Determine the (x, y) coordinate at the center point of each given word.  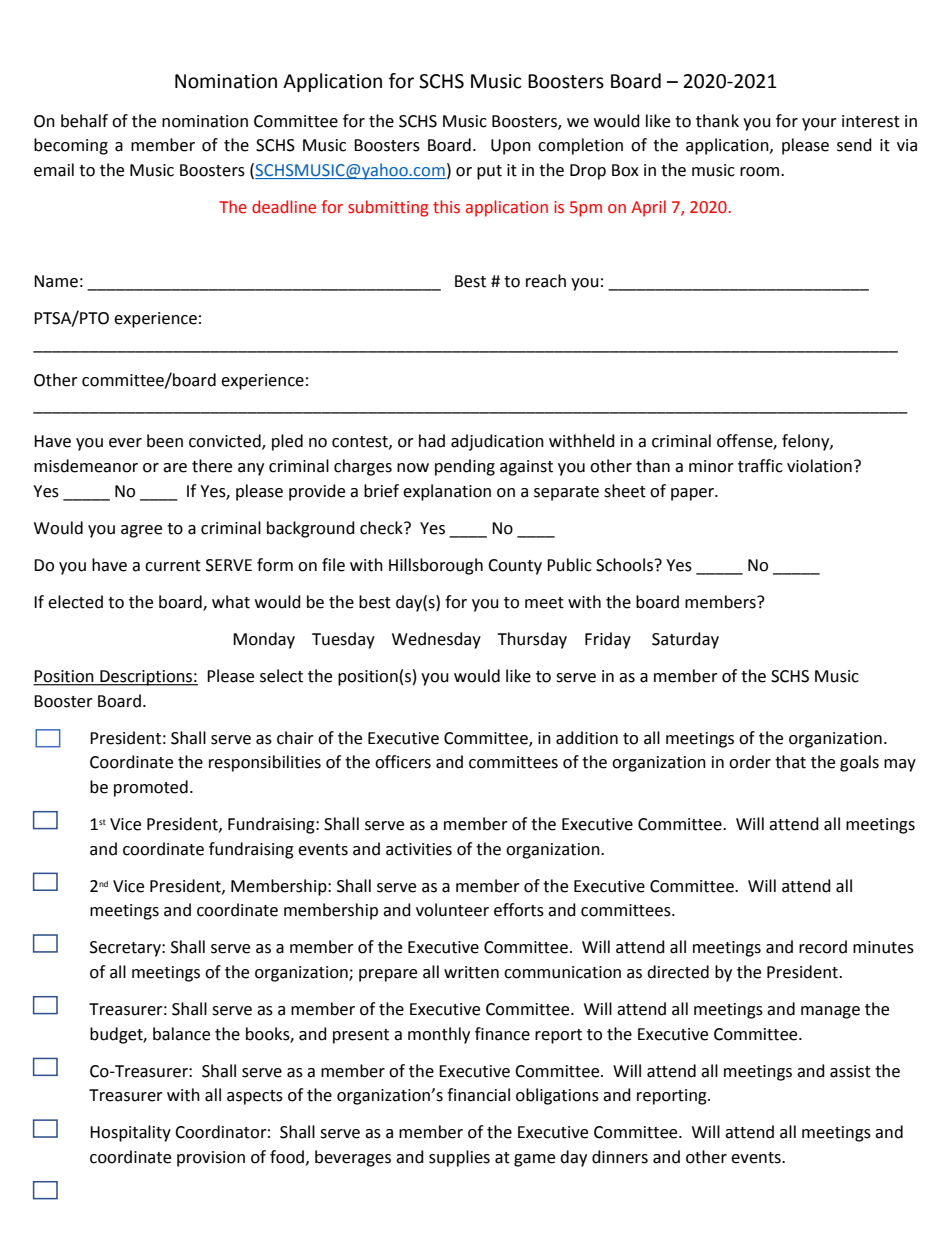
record (823, 947)
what (231, 602)
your (819, 124)
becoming (71, 146)
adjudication (497, 442)
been (165, 441)
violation (819, 466)
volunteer (452, 910)
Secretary (126, 949)
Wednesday (436, 640)
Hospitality (130, 1133)
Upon (511, 147)
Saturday (685, 640)
